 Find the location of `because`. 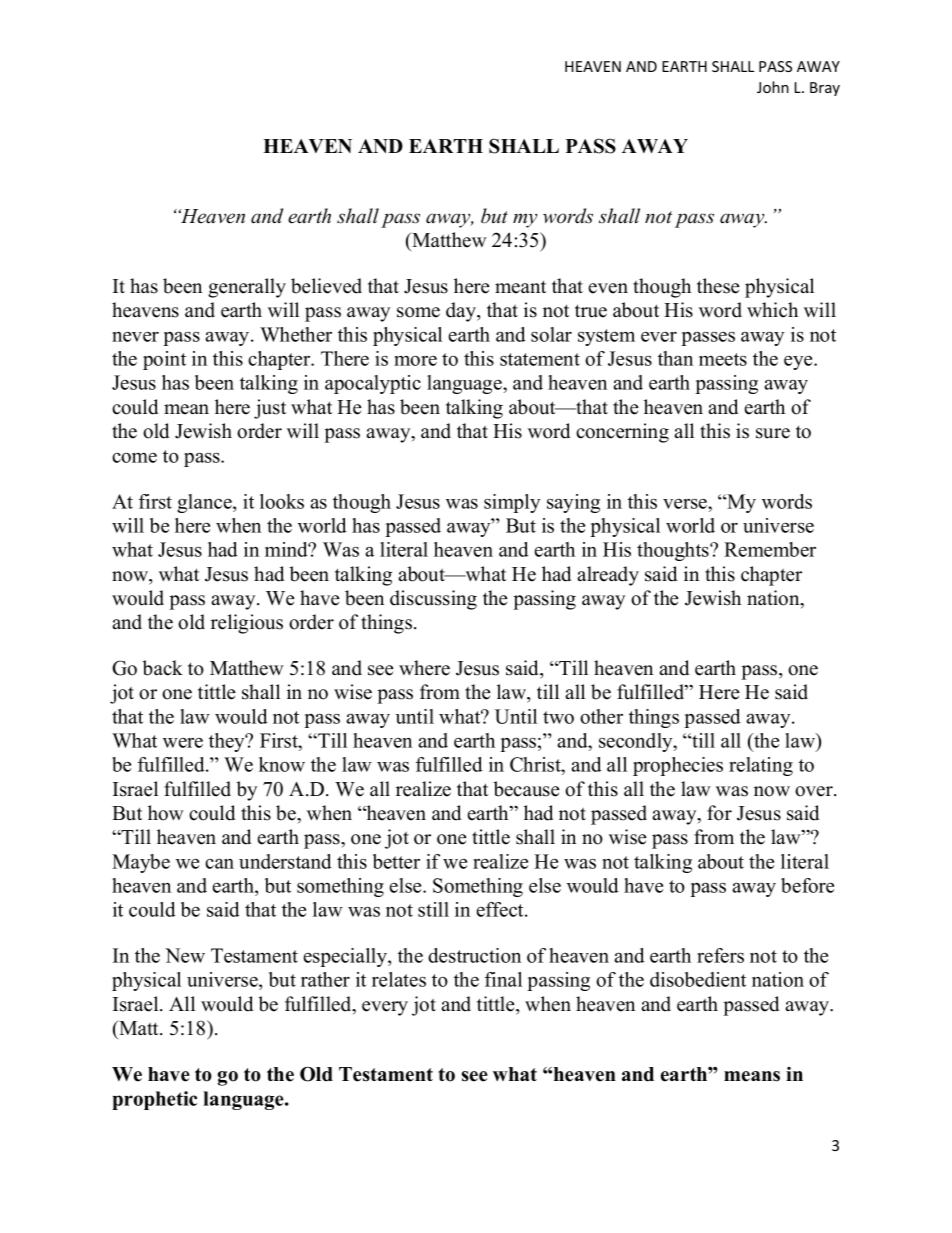

because is located at coordinates (526, 789).
